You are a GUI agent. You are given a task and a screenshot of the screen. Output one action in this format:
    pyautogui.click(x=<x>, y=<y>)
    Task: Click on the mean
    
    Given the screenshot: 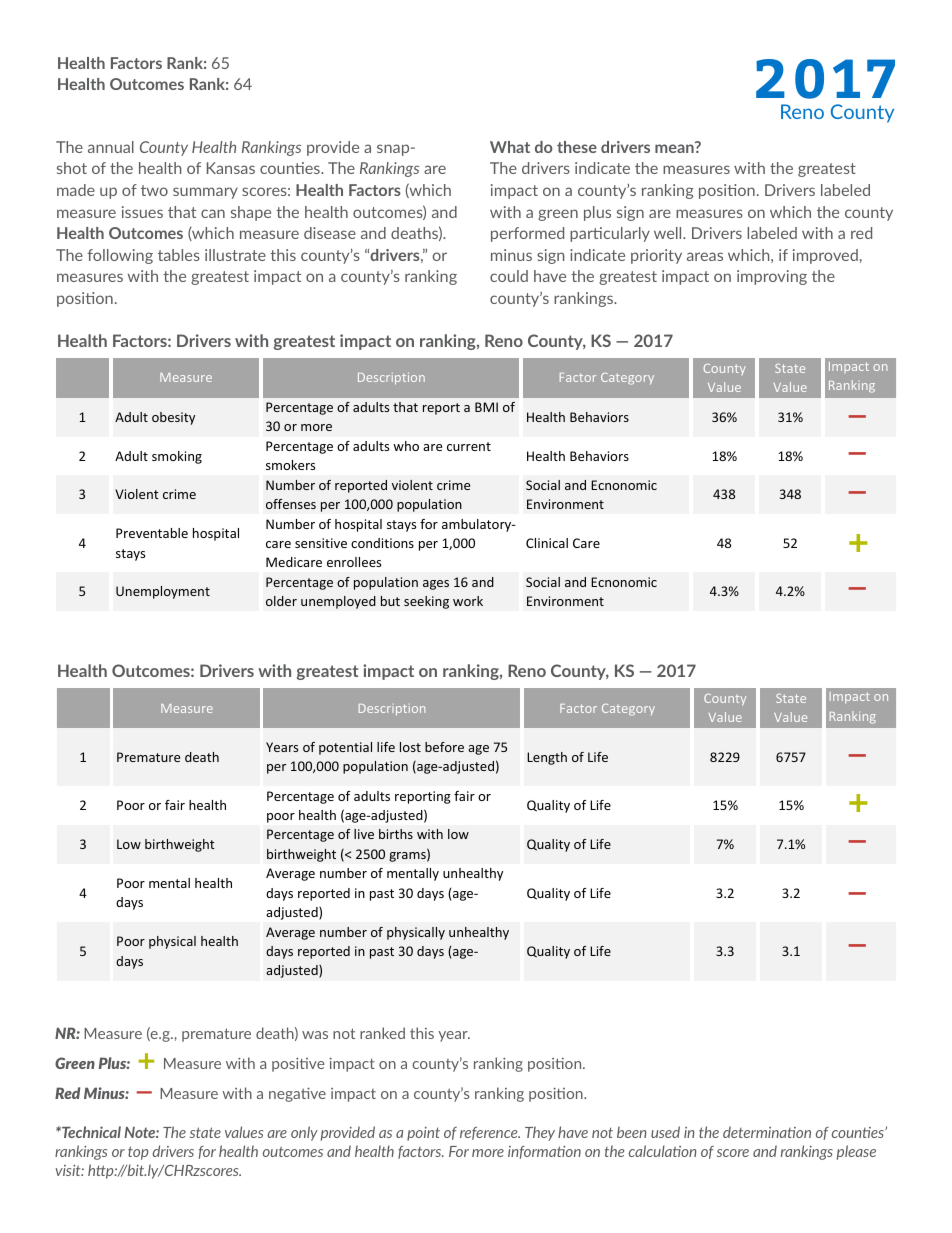 What is the action you would take?
    pyautogui.click(x=675, y=147)
